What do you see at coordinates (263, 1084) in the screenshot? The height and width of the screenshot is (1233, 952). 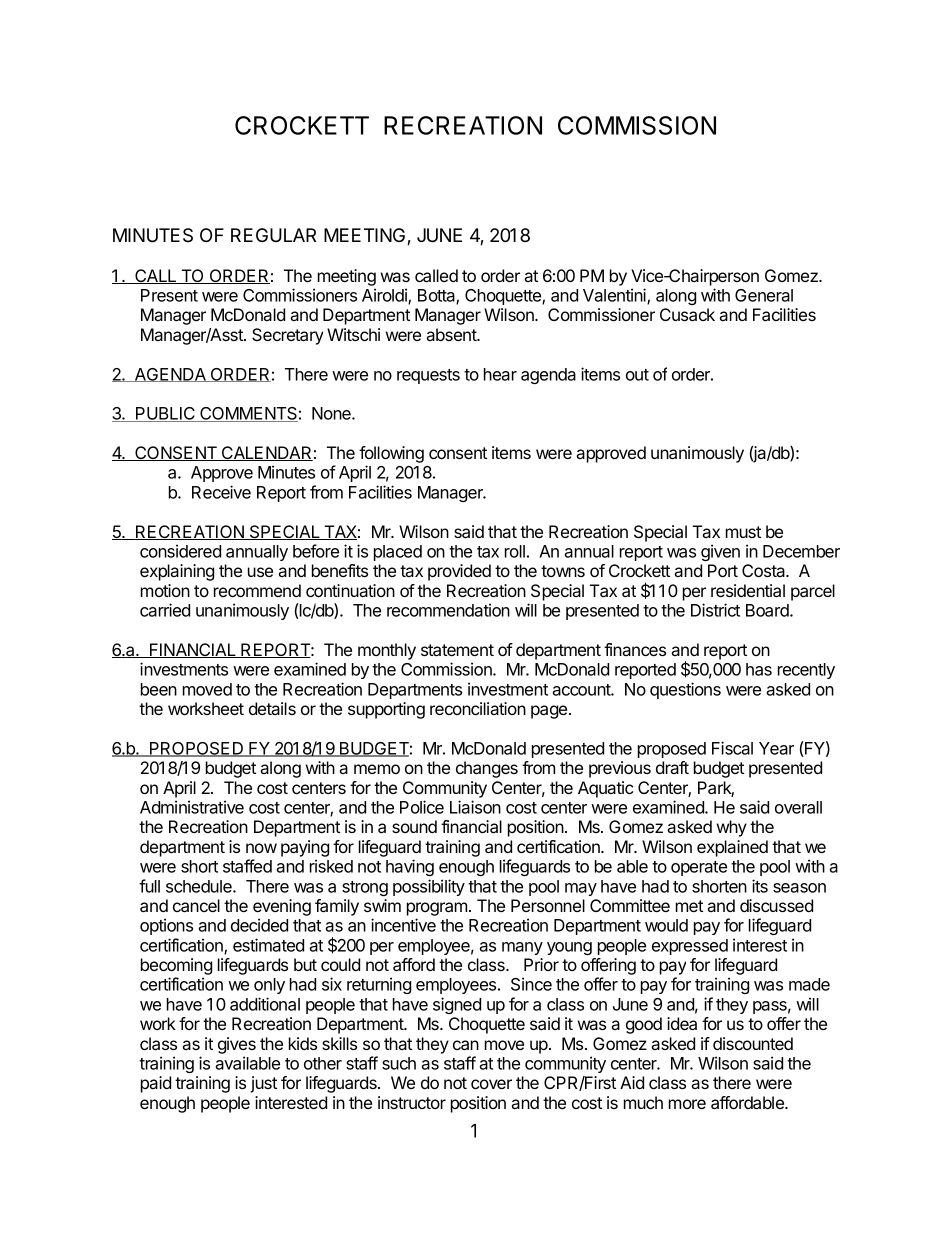 I see `just` at bounding box center [263, 1084].
